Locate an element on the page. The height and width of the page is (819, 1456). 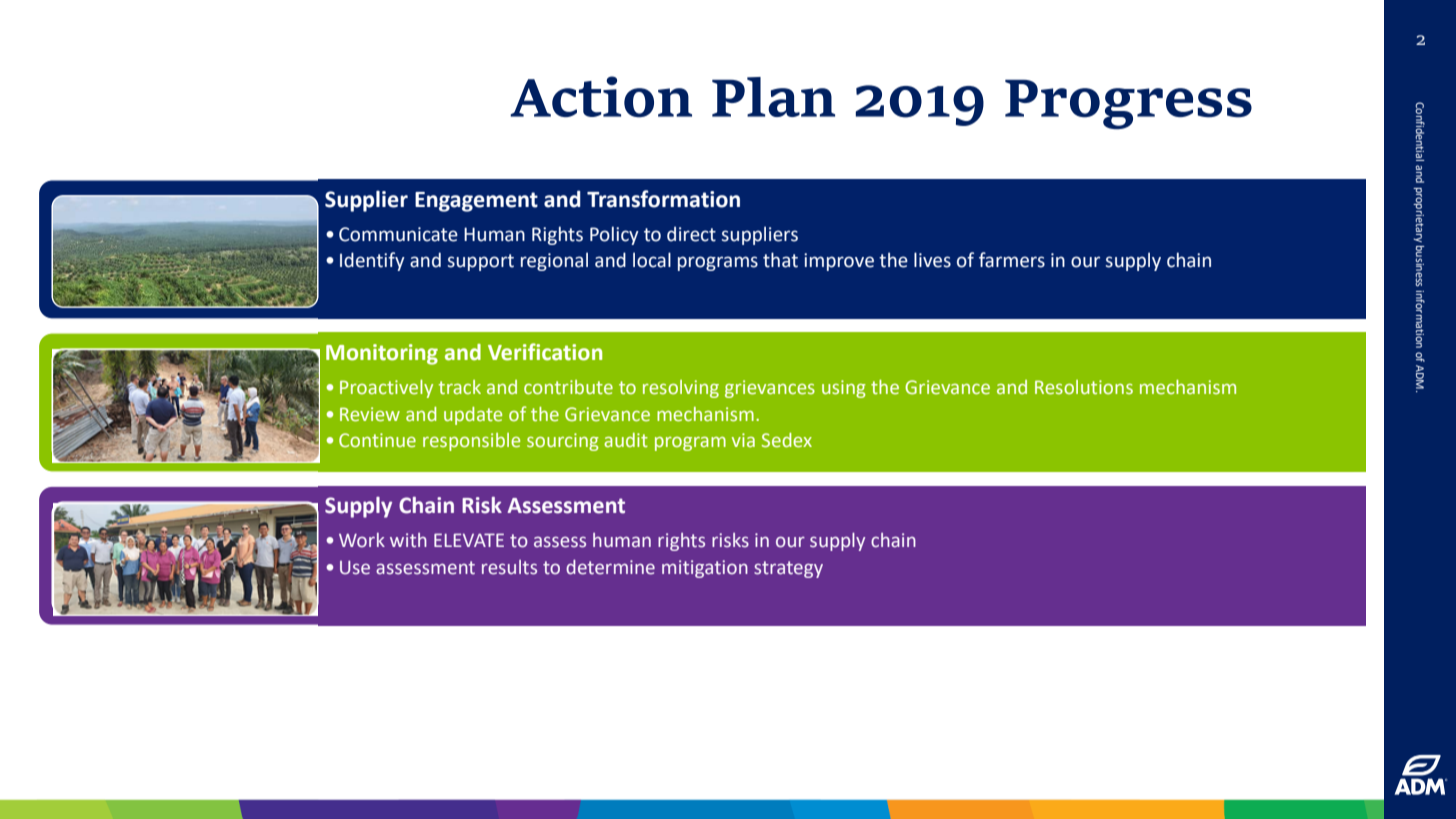
farmers is located at coordinates (1012, 260).
